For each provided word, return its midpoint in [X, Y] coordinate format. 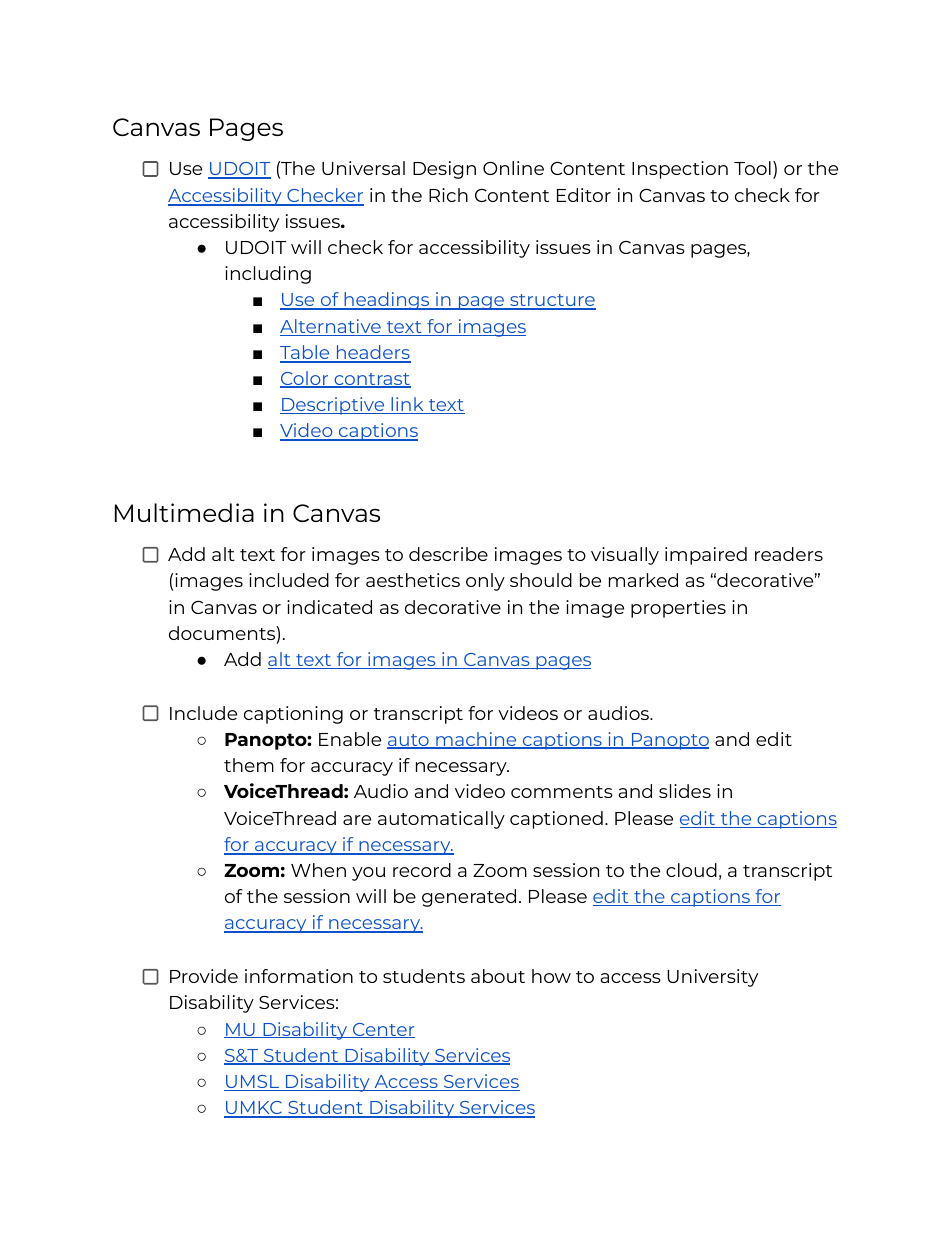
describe [448, 554]
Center [383, 1030]
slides [685, 791]
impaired [706, 556]
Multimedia [184, 512]
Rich [448, 195]
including [268, 275]
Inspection [680, 170]
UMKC [254, 1109]
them [249, 765]
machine [476, 740]
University [712, 978]
